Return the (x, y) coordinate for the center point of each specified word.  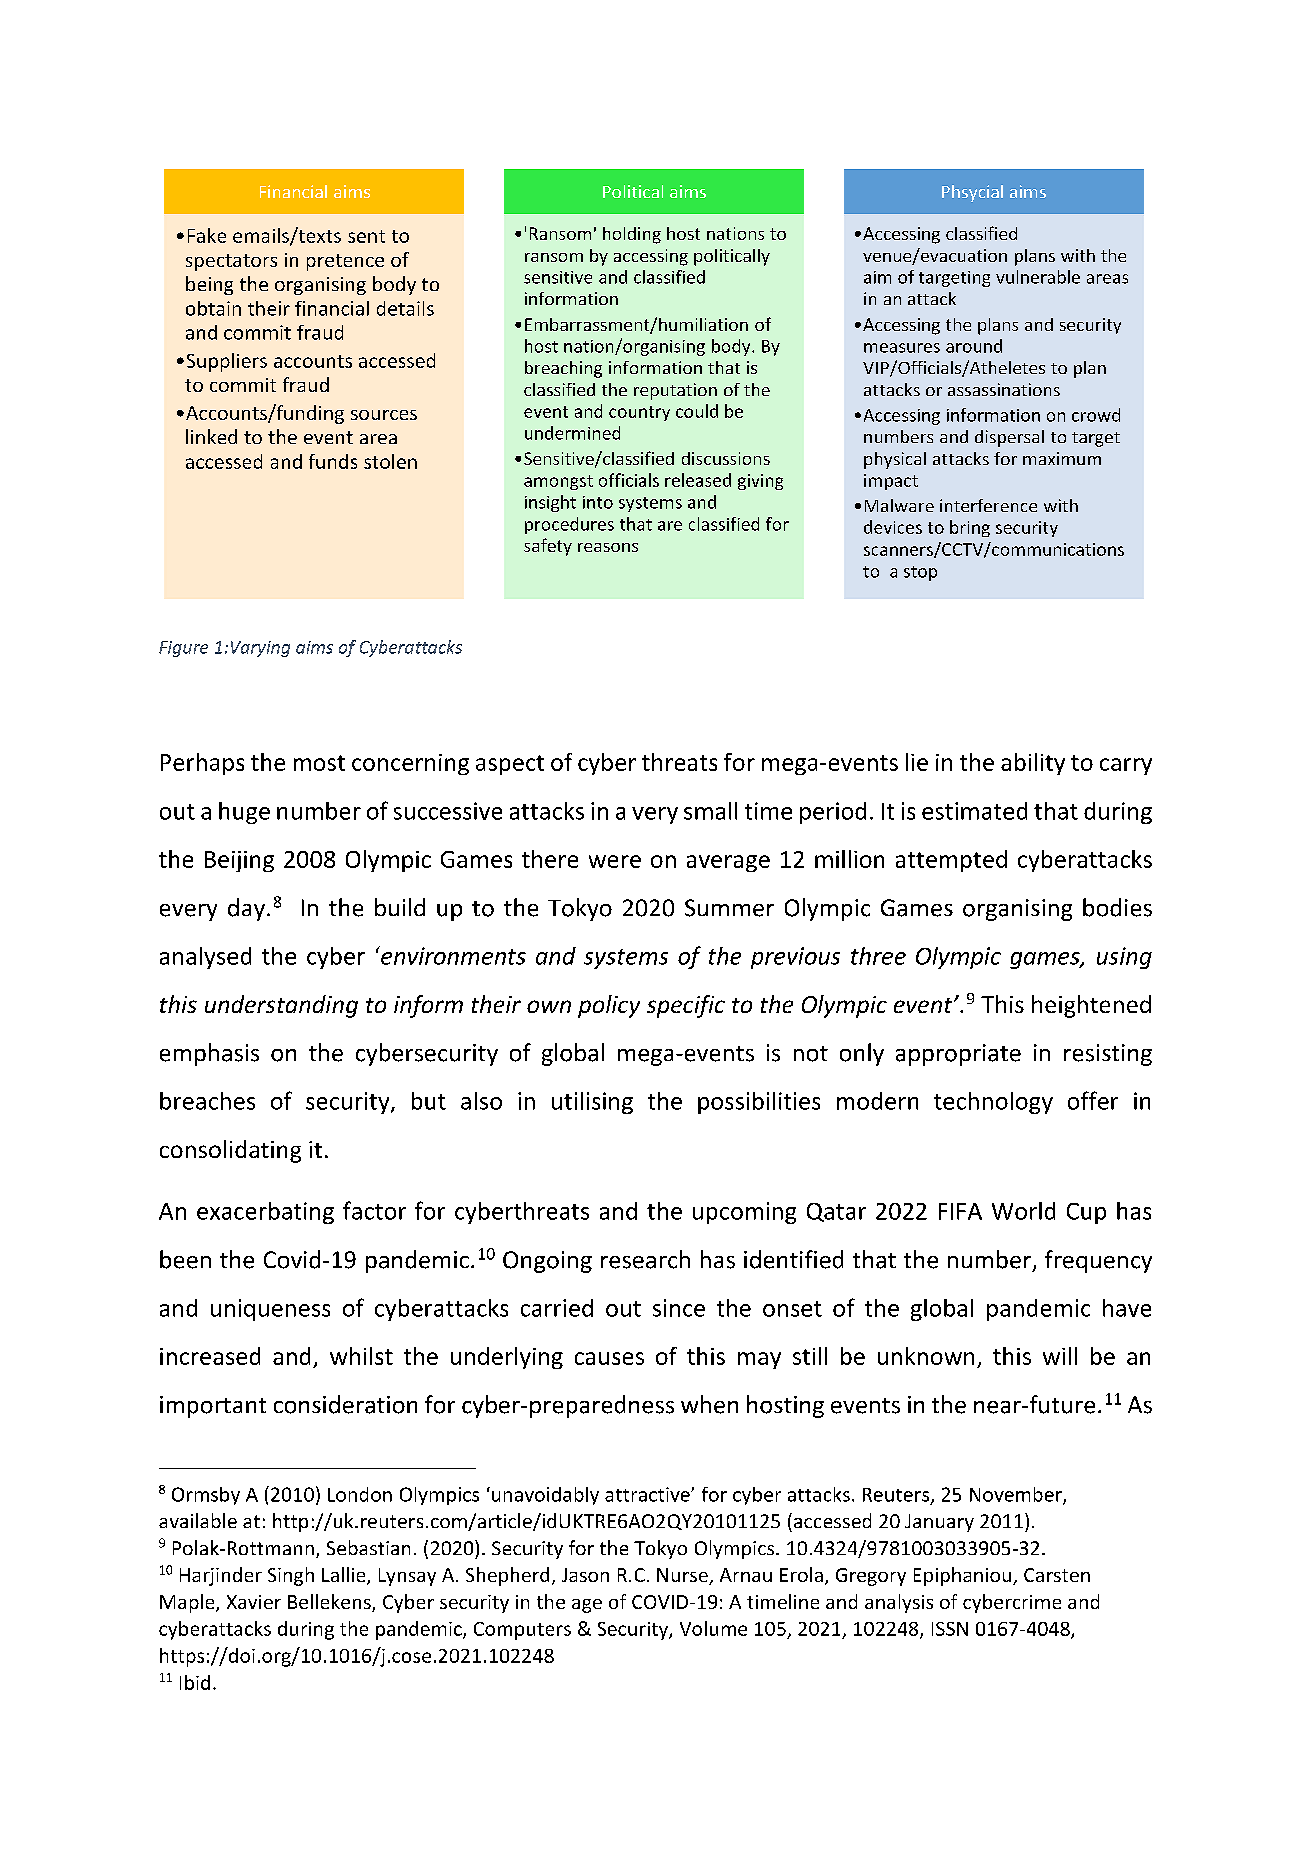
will (1060, 1356)
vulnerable (1038, 277)
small (710, 811)
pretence (345, 262)
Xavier (254, 1602)
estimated (974, 811)
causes (609, 1358)
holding (632, 235)
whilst (361, 1356)
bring (970, 528)
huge (244, 813)
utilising (592, 1103)
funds (333, 461)
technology (993, 1103)
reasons (608, 547)
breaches (207, 1101)
